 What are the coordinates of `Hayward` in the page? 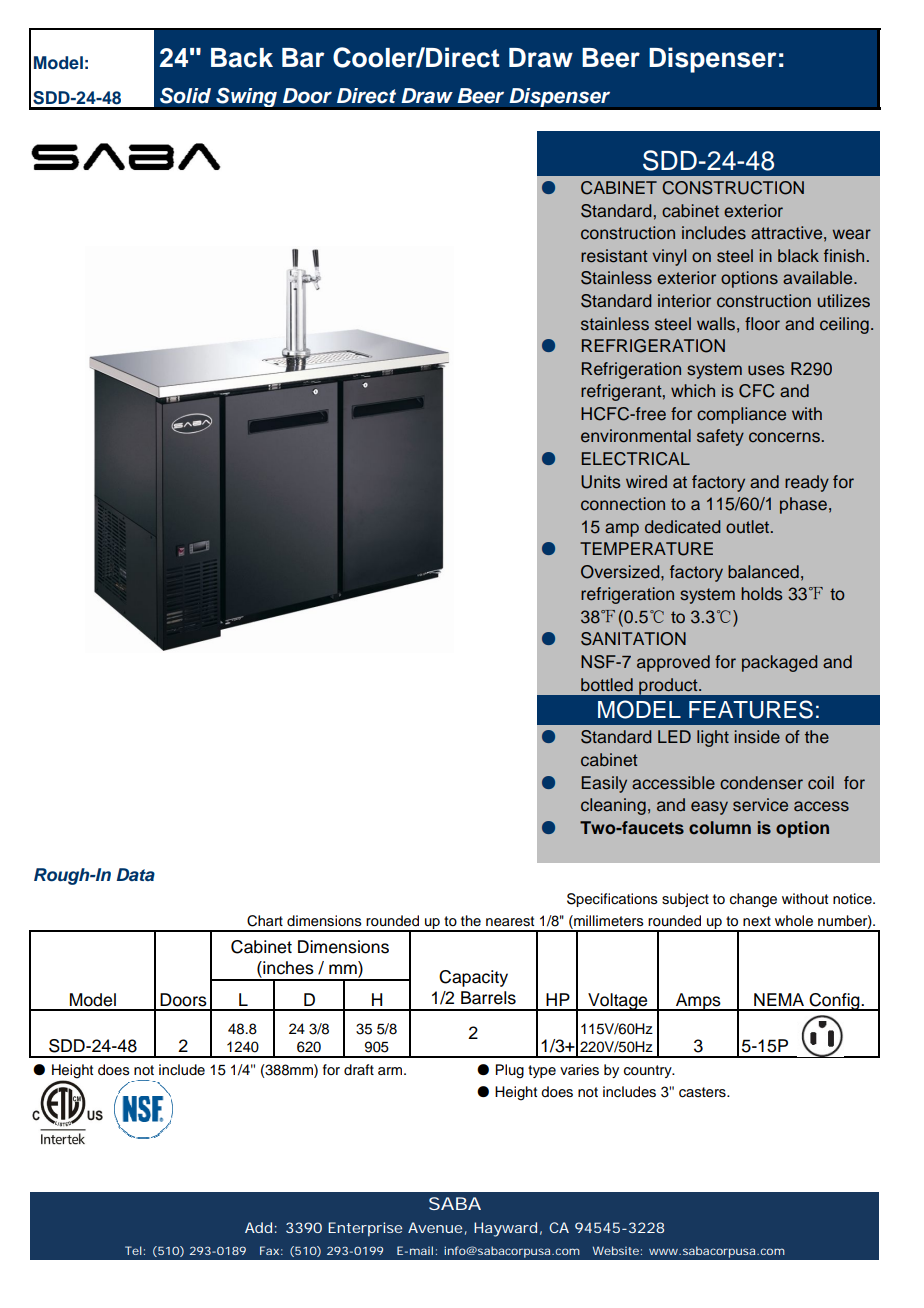 It's located at (505, 1229).
